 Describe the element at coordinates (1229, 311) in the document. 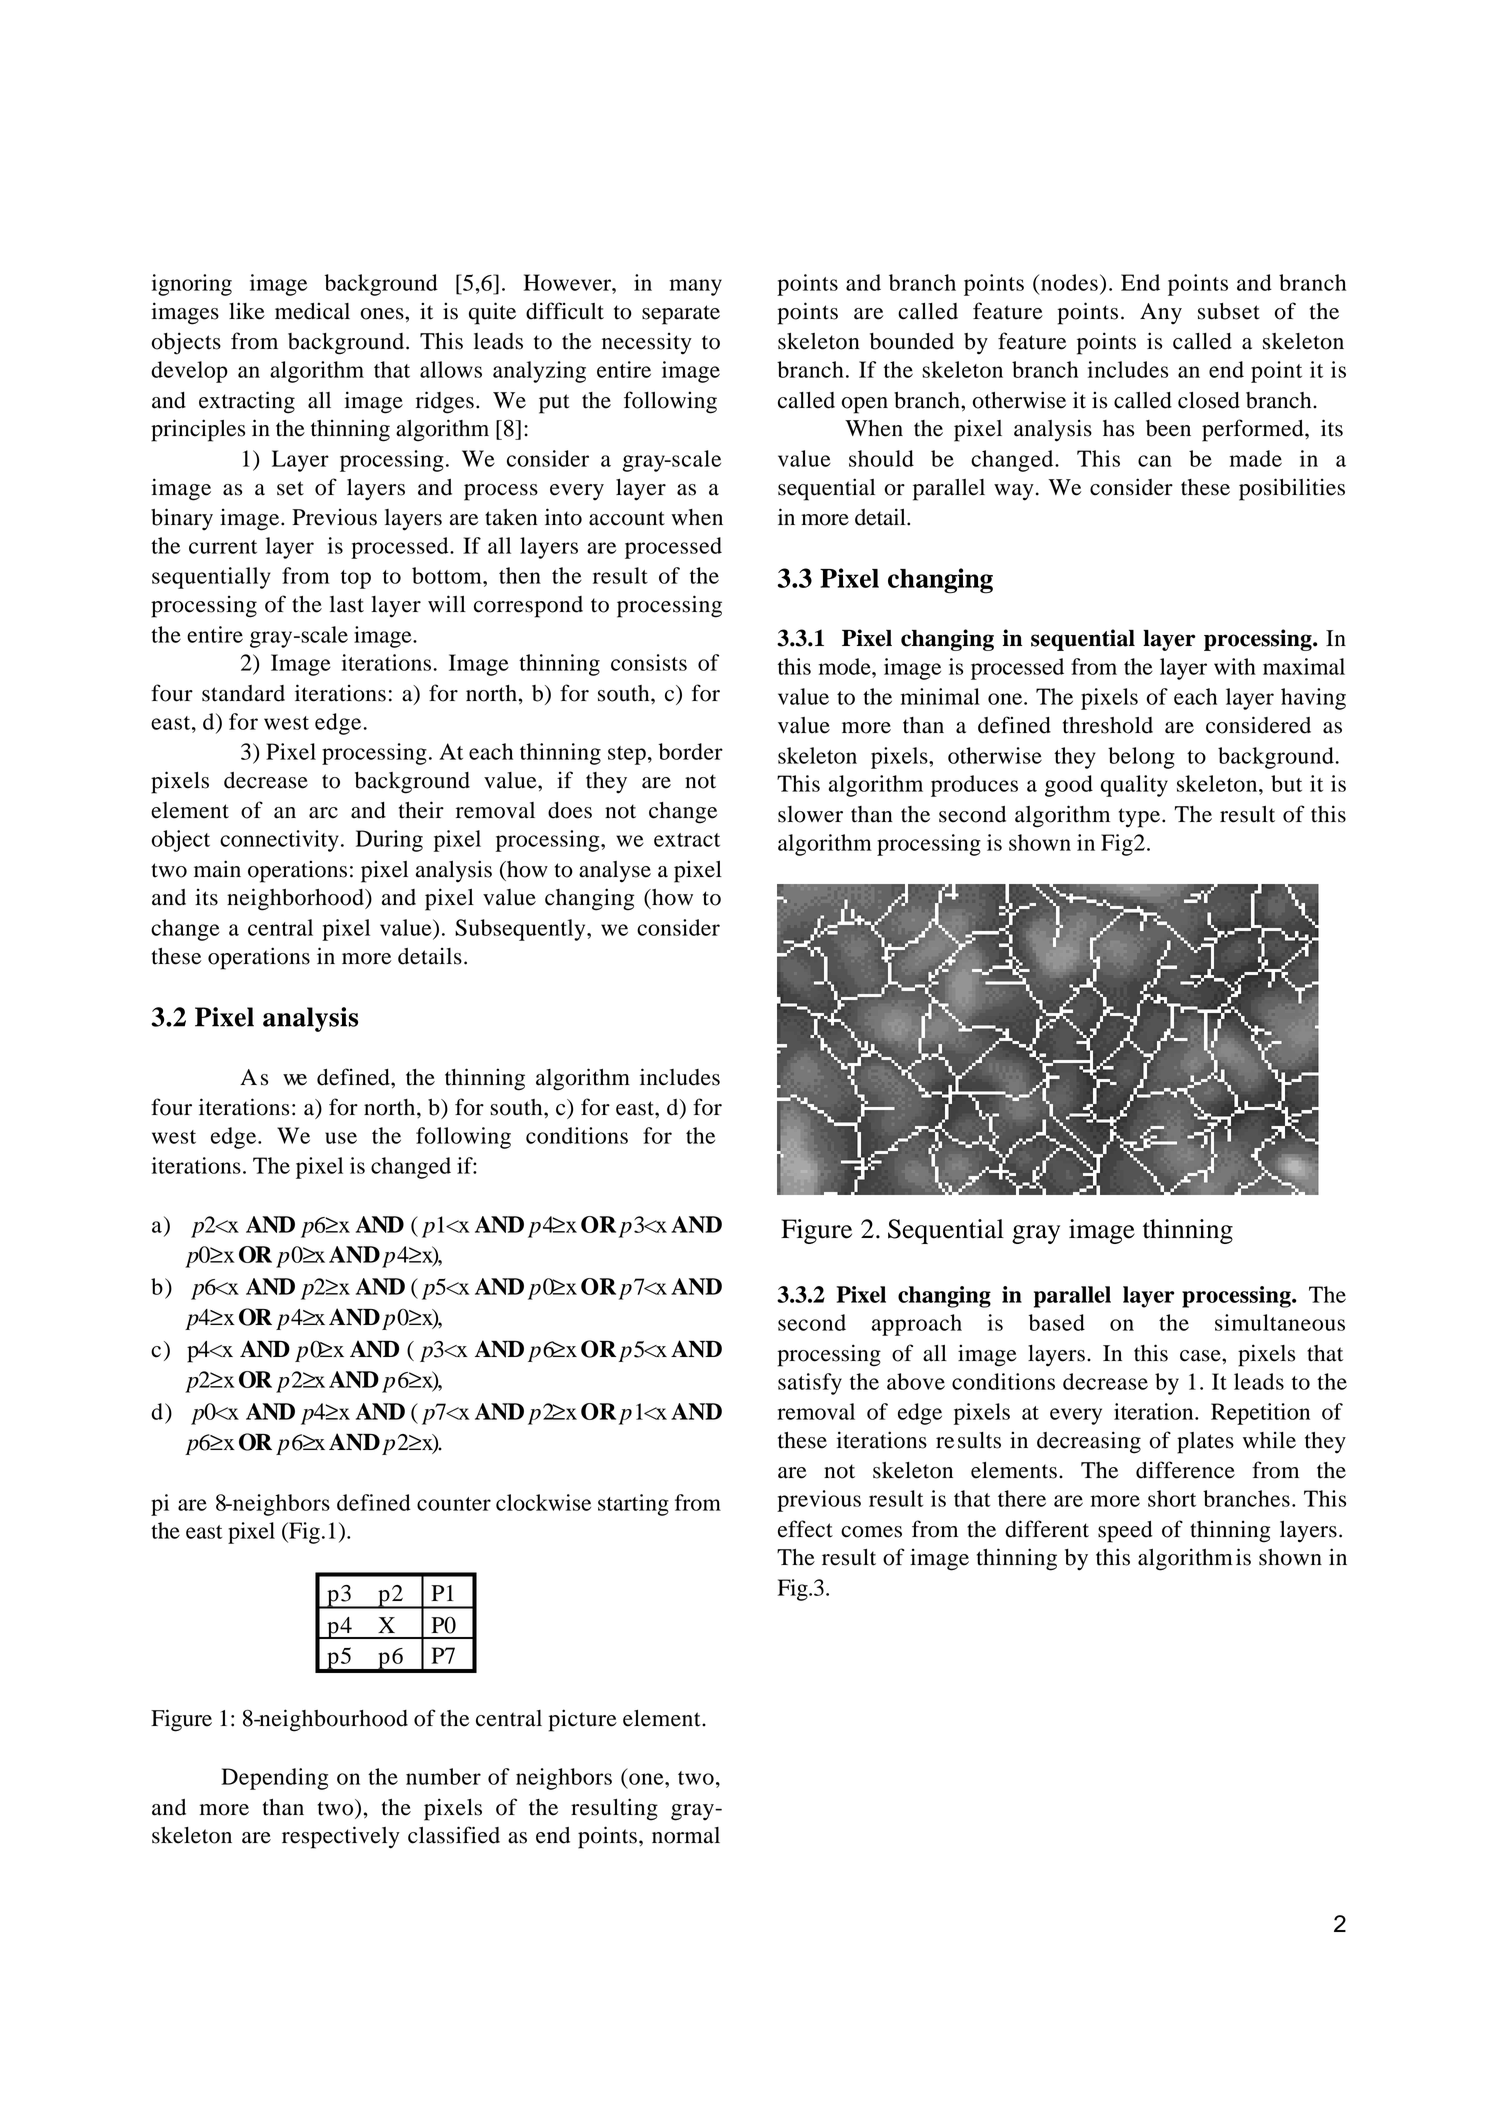

I see `subset` at that location.
